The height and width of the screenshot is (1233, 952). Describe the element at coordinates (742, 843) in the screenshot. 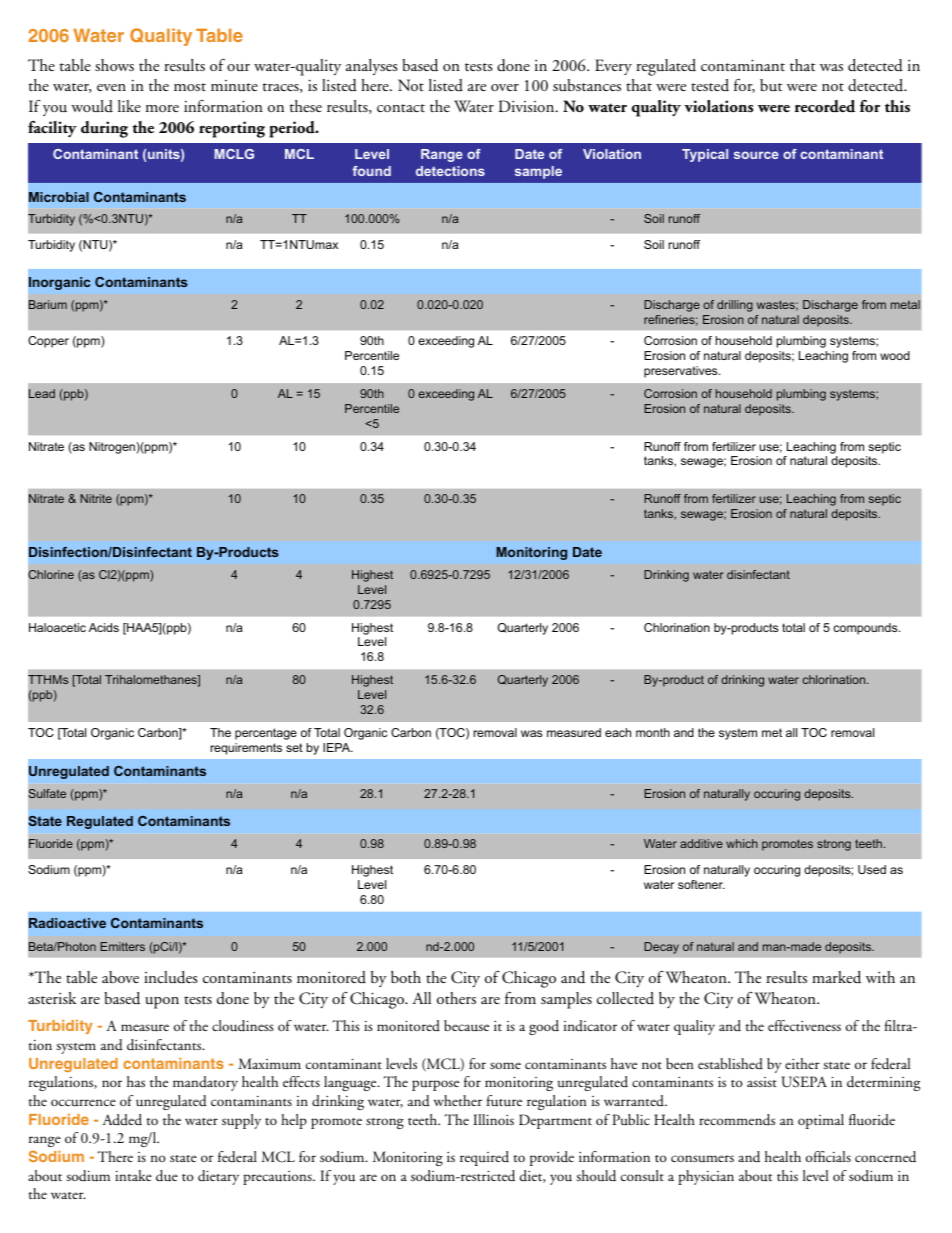

I see `which` at that location.
